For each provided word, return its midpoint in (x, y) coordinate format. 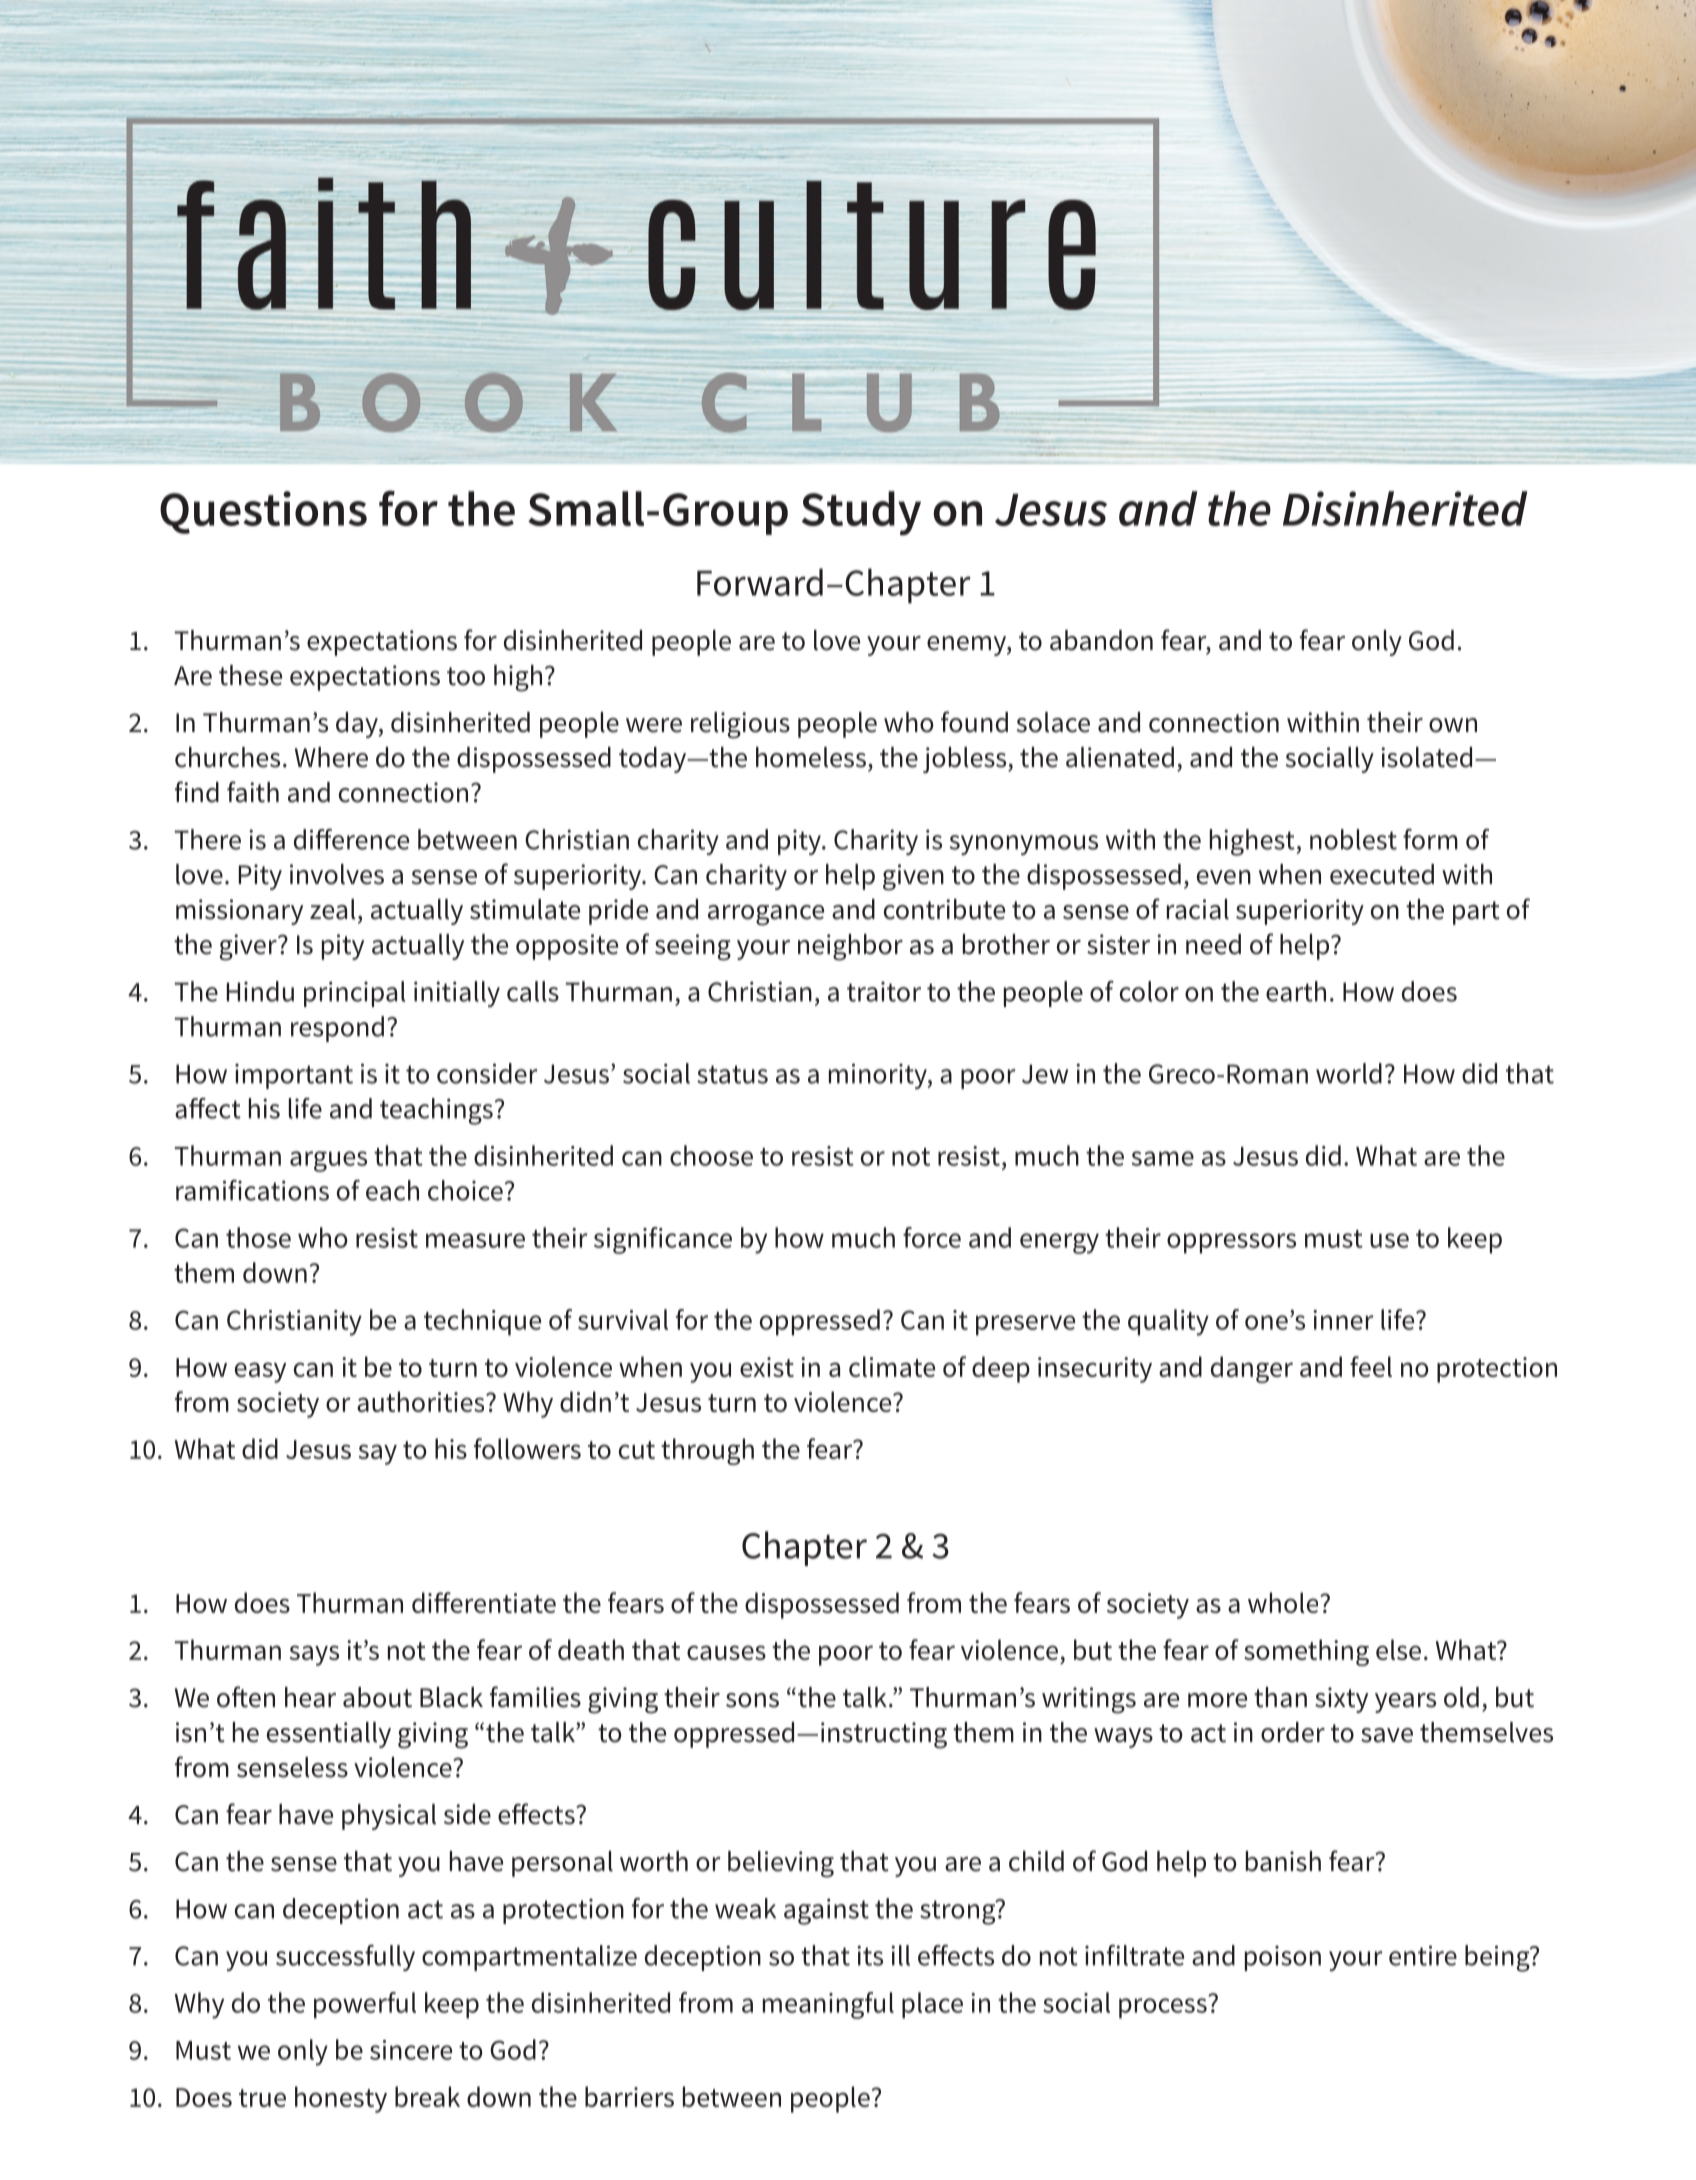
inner (1343, 1320)
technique (482, 1322)
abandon (1101, 640)
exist (767, 1367)
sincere (411, 2050)
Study (861, 513)
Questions (263, 512)
